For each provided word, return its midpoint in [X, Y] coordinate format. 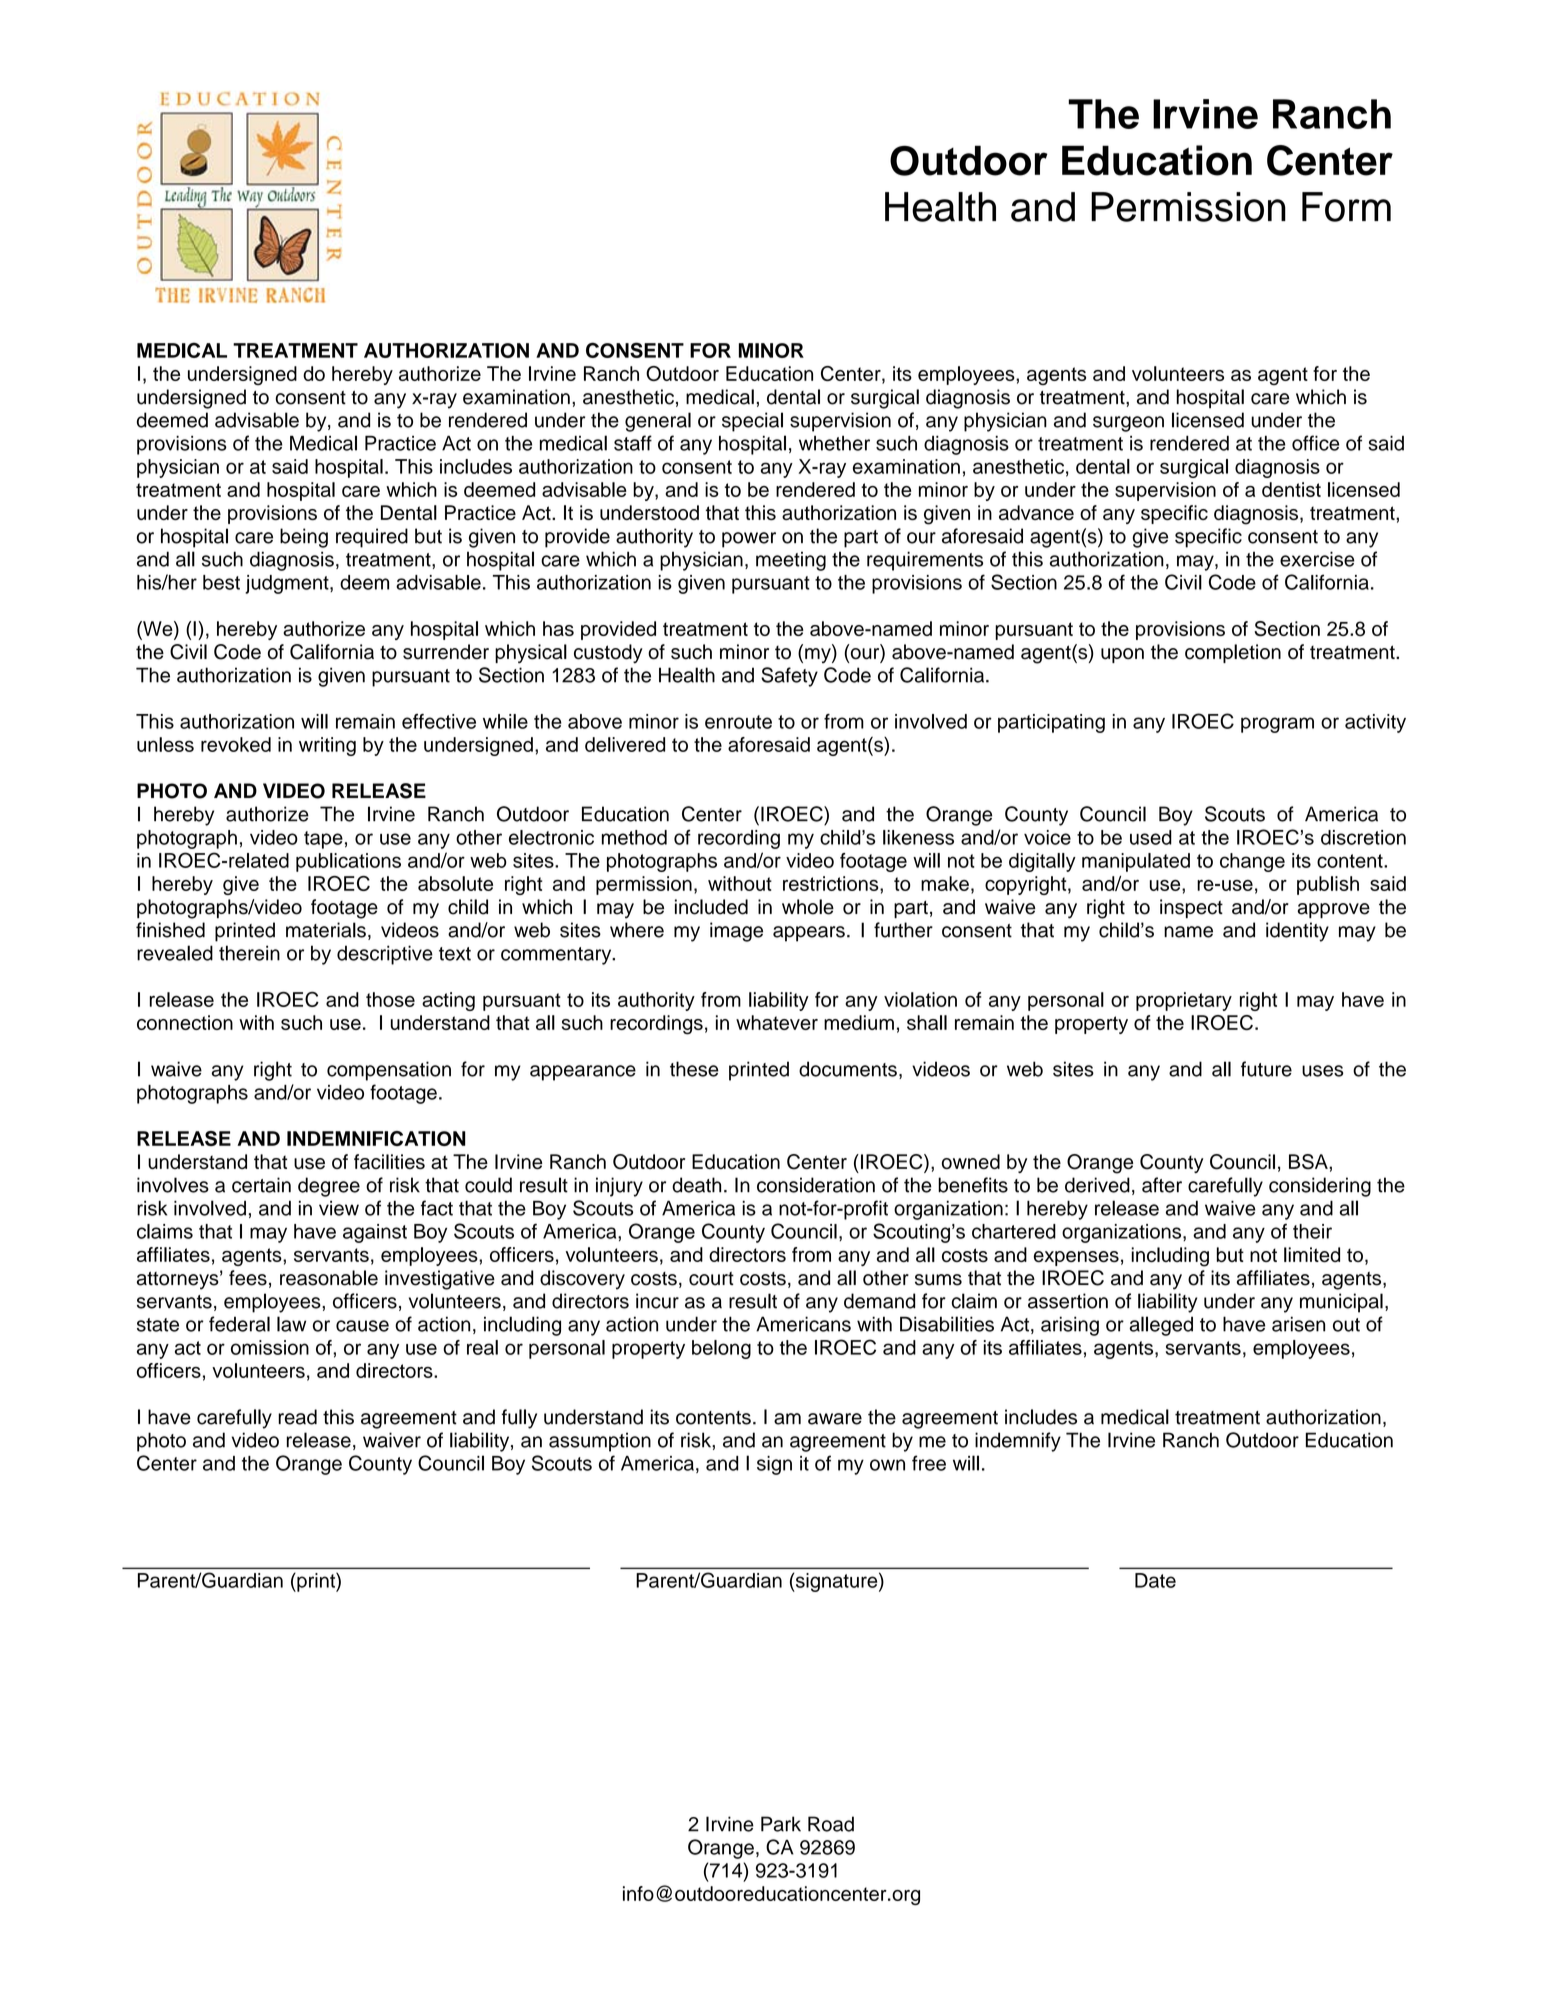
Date [1155, 1580]
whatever [777, 1022]
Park [781, 1824]
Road [831, 1824]
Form [1346, 207]
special [752, 422]
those [390, 999]
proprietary [1184, 1001]
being [304, 538]
